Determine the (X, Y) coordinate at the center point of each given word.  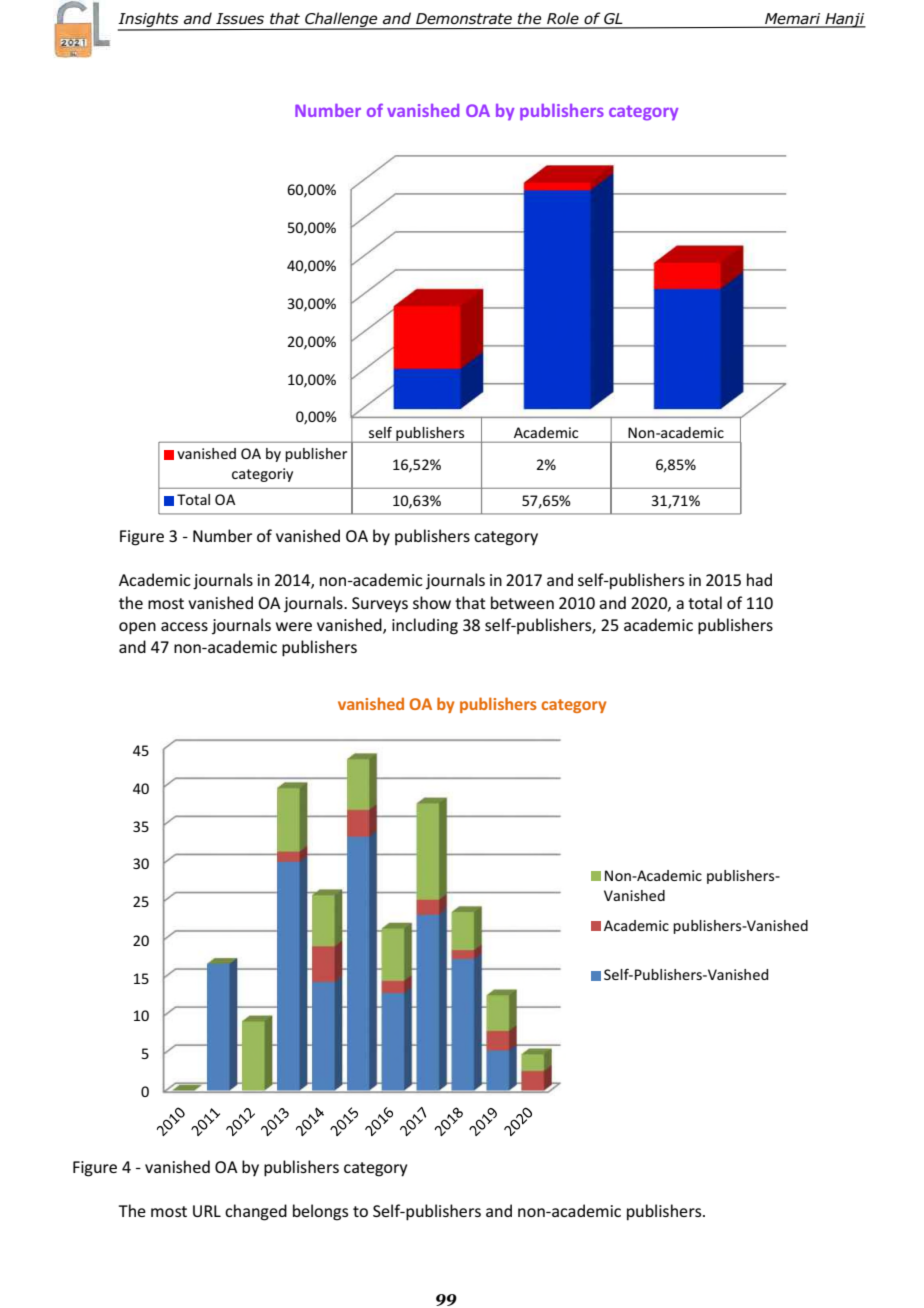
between (522, 602)
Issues (240, 19)
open (137, 628)
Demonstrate (464, 19)
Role (563, 18)
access (184, 626)
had (759, 579)
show (432, 602)
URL (207, 1211)
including (425, 626)
